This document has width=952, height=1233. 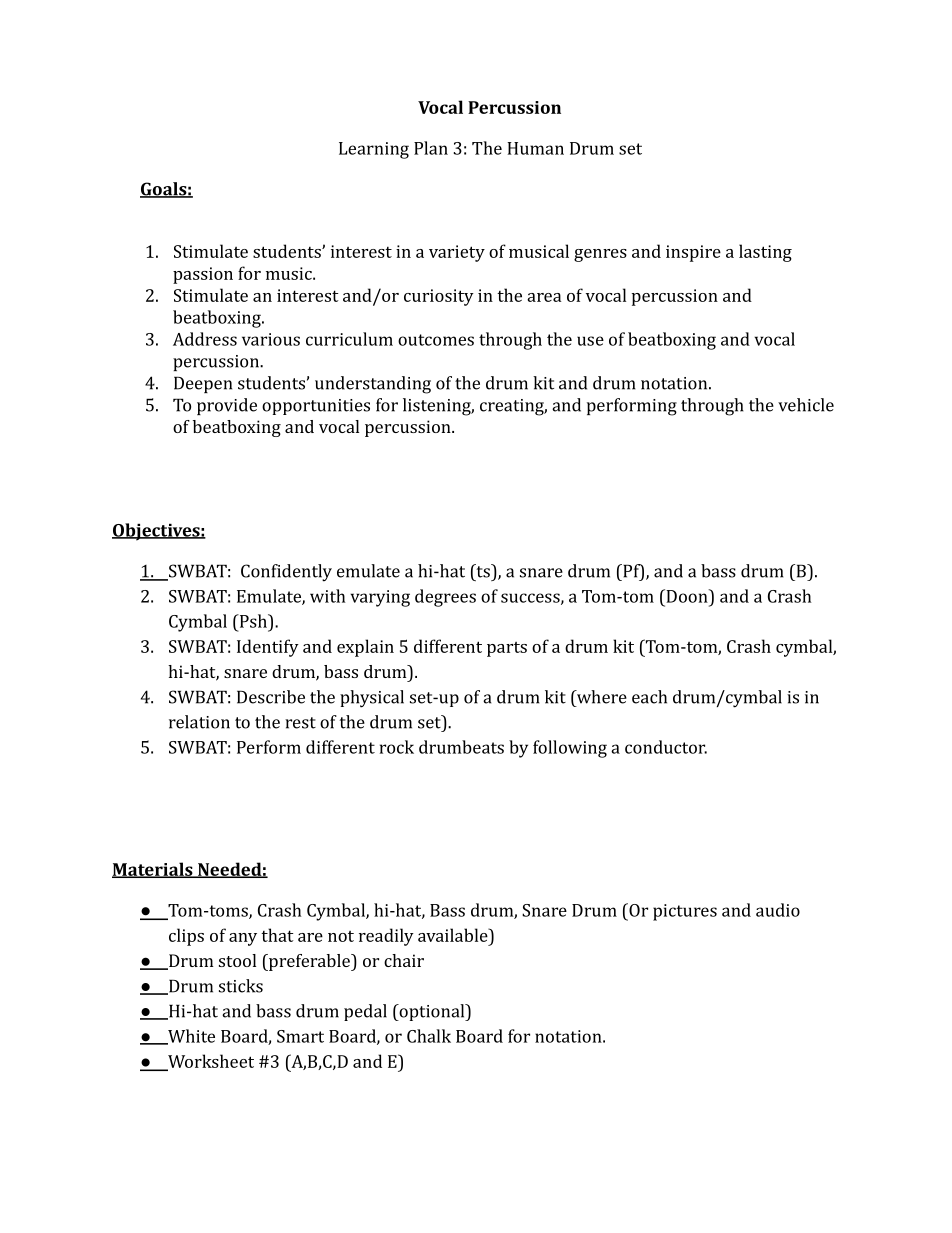 What do you see at coordinates (190, 1037) in the document?
I see `White` at bounding box center [190, 1037].
